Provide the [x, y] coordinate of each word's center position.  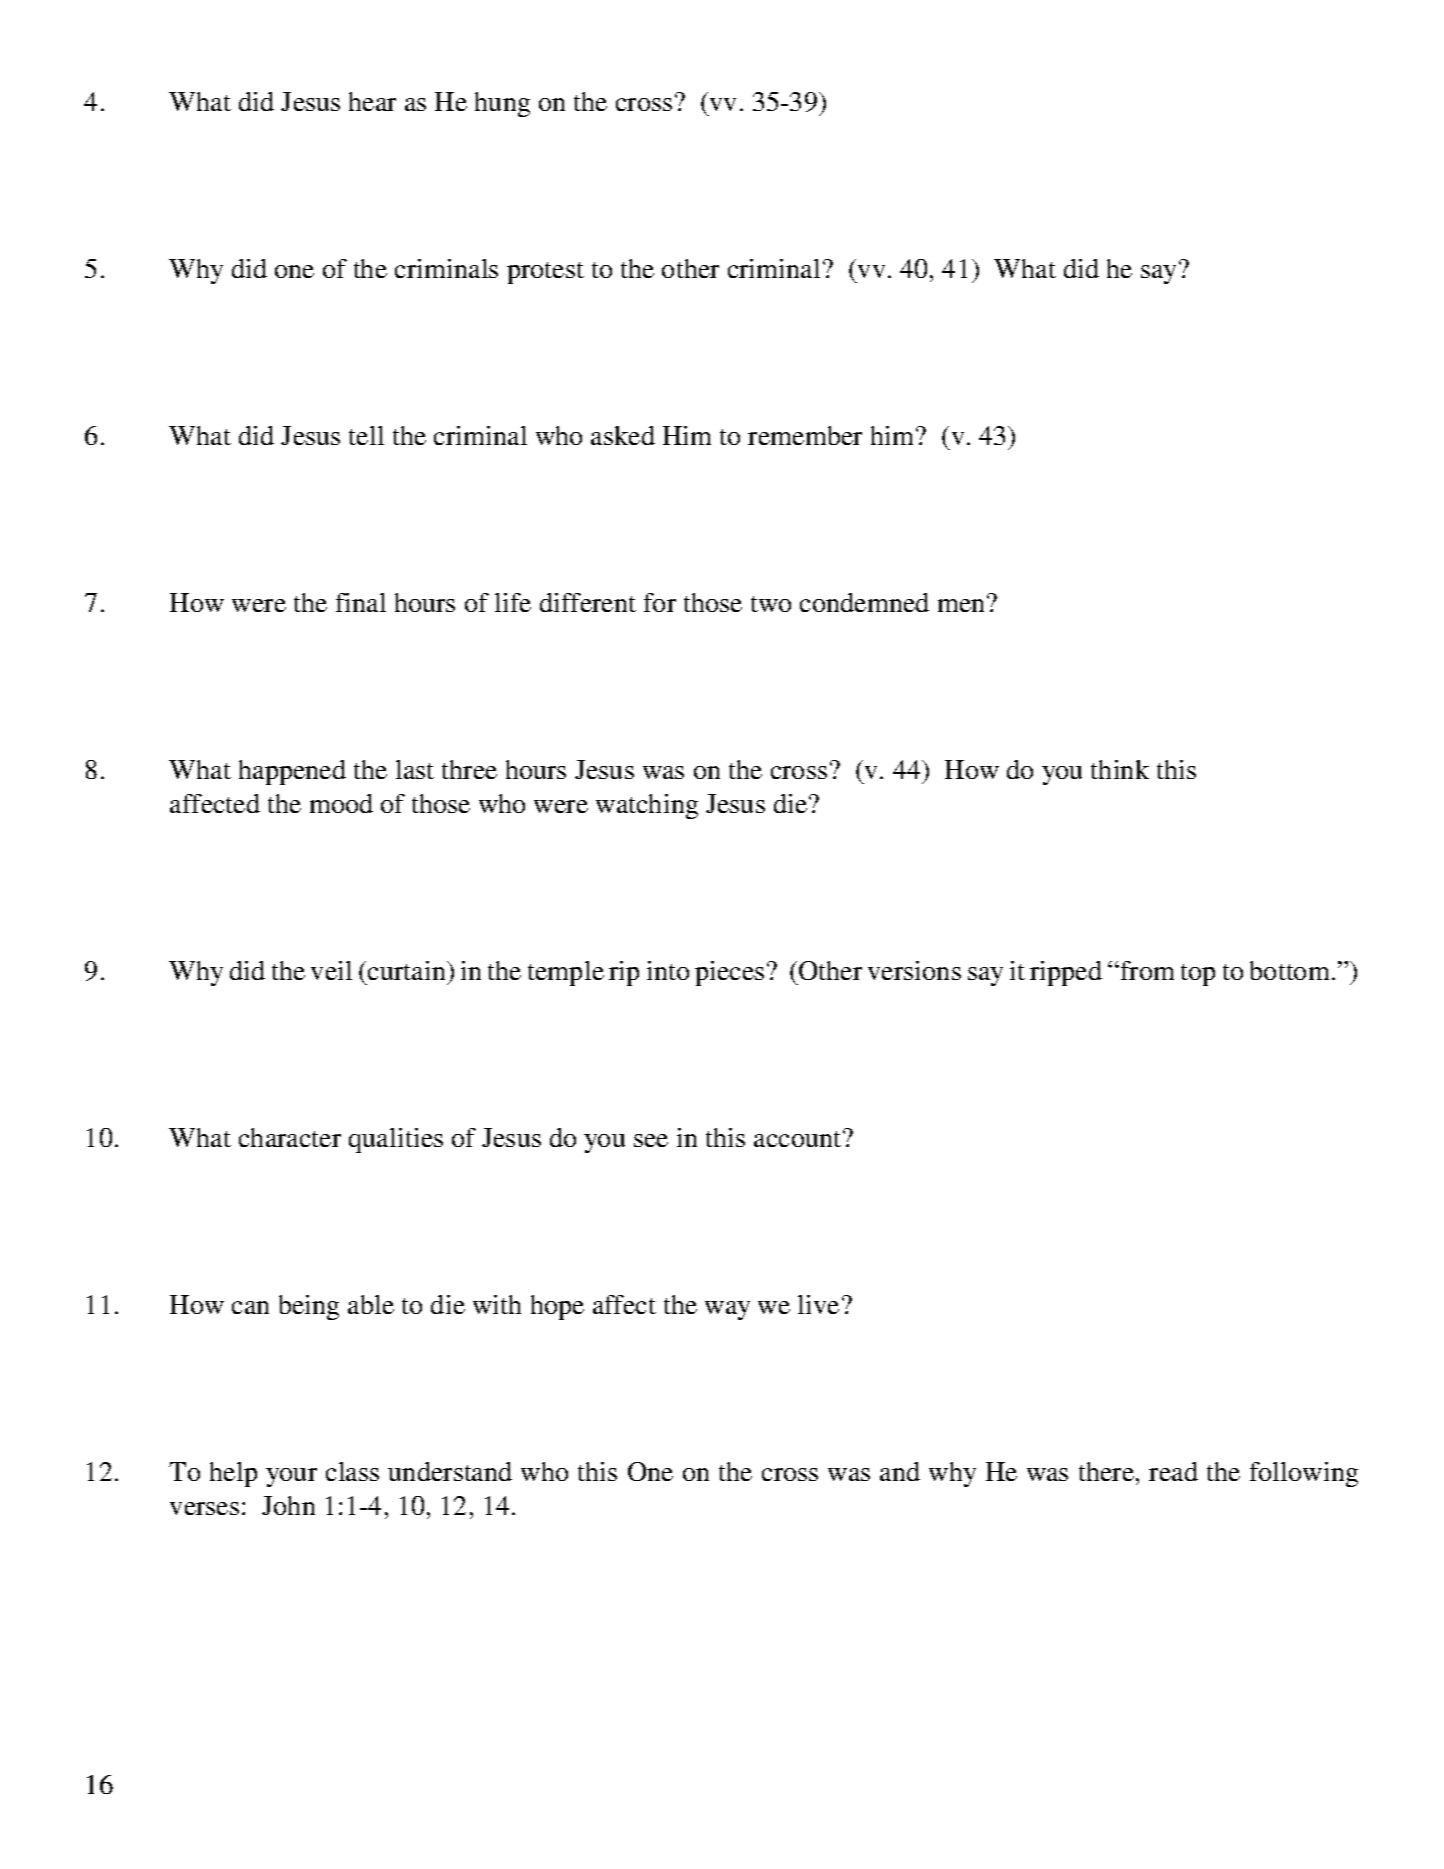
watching [647, 806]
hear [372, 101]
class [352, 1471]
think [1120, 769]
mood [341, 803]
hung [502, 104]
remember [805, 435]
